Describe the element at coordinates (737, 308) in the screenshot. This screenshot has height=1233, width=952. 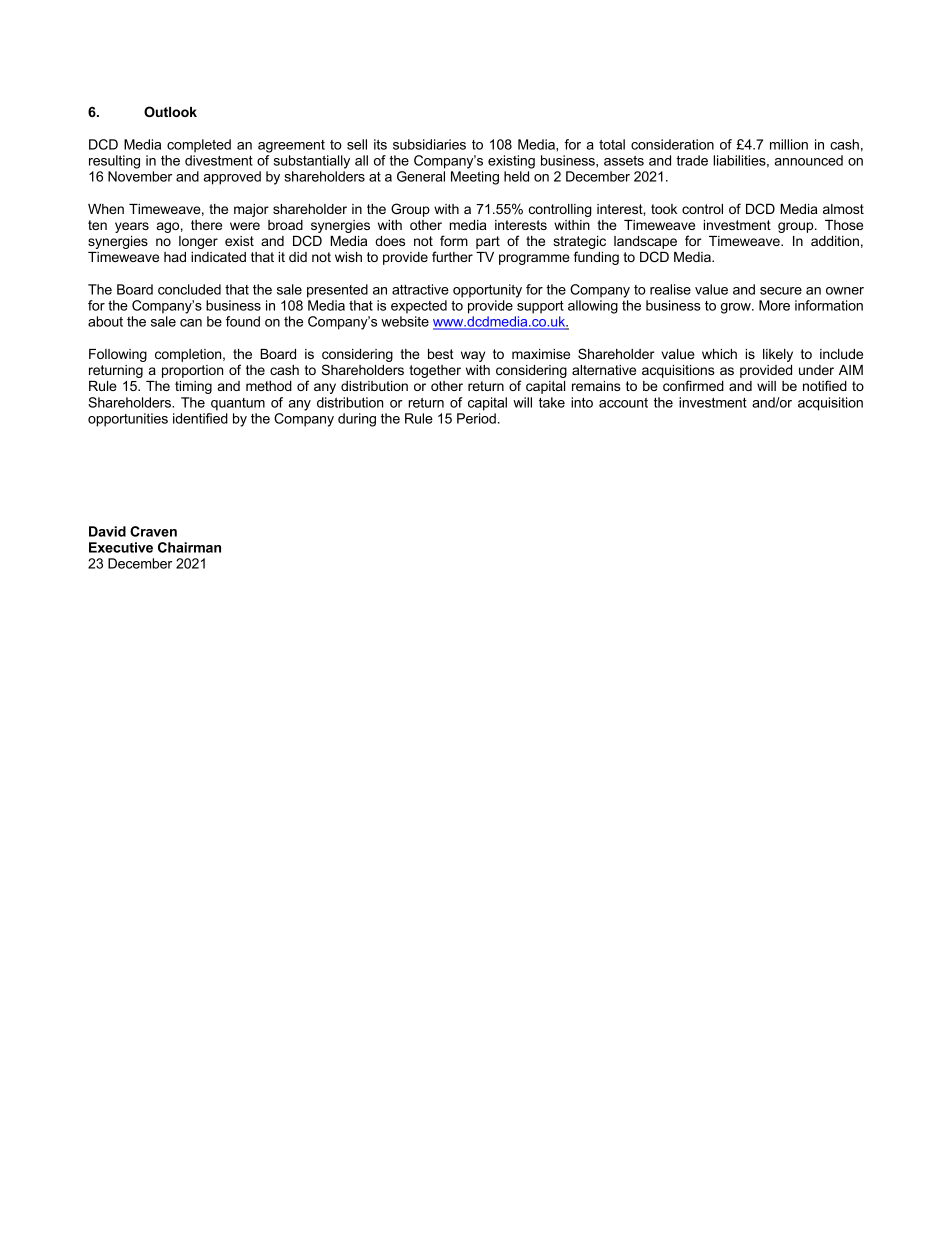
I see `grow` at that location.
